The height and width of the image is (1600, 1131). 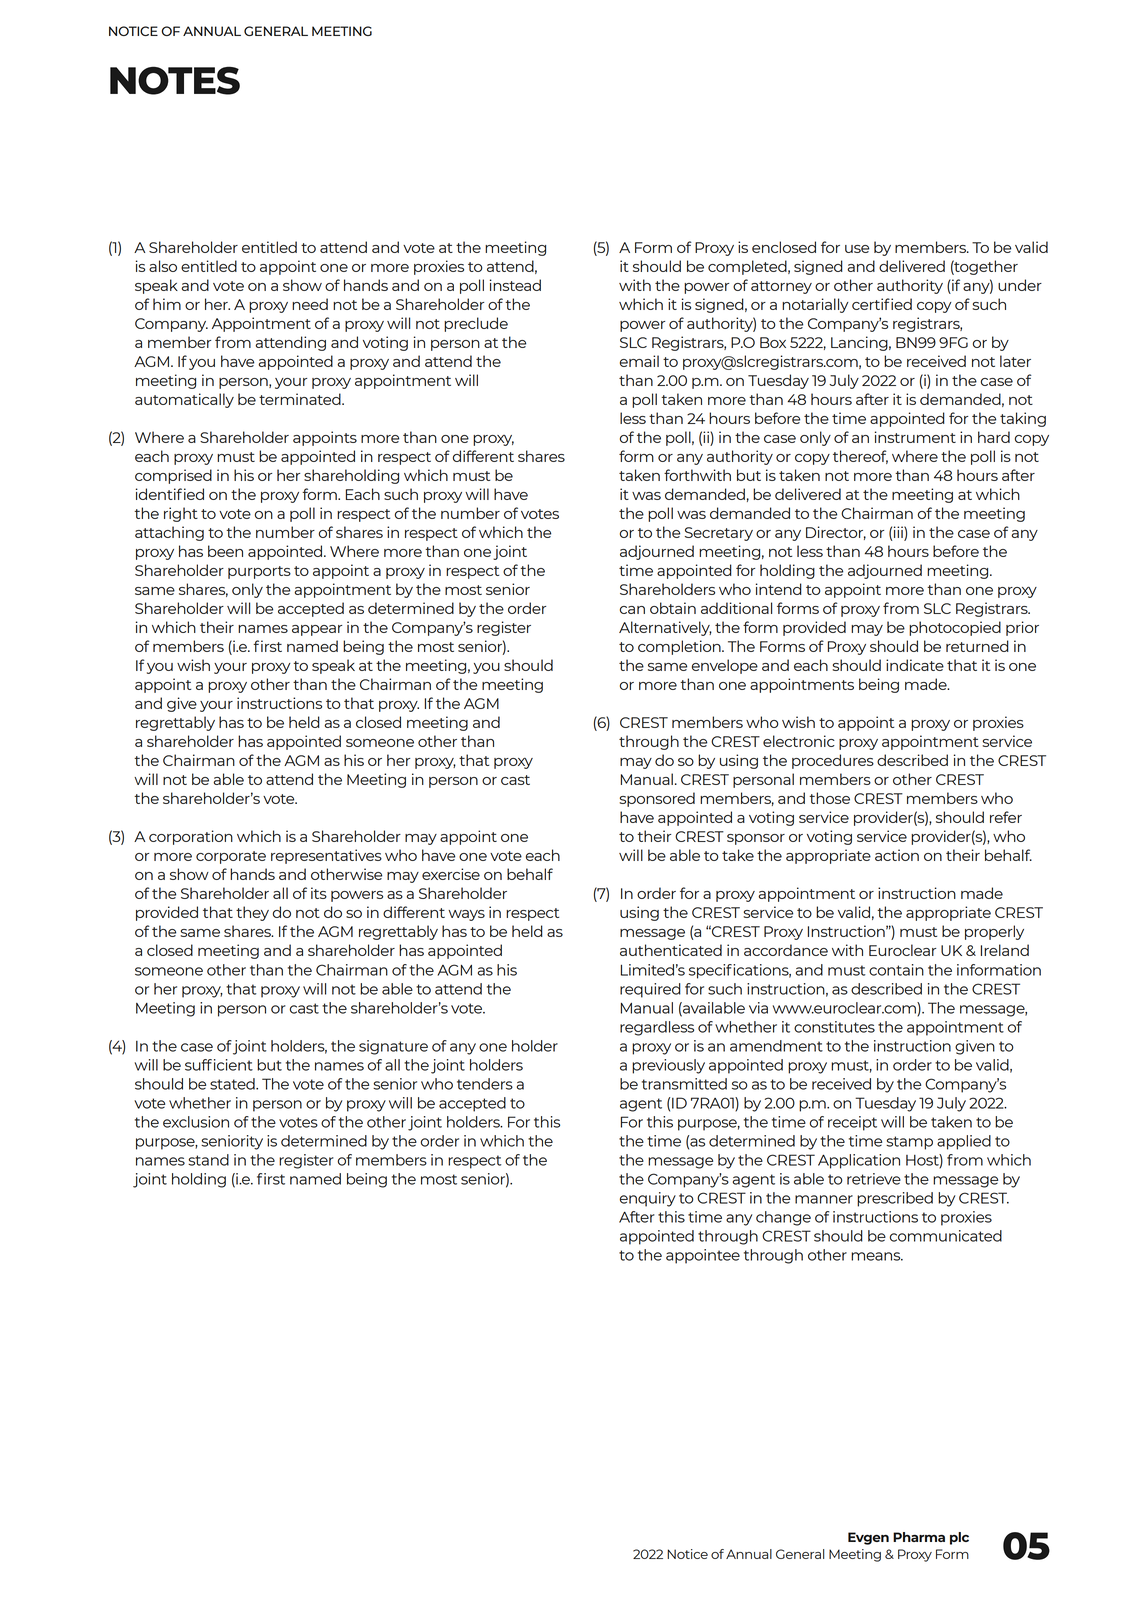 I want to click on required, so click(x=650, y=990).
